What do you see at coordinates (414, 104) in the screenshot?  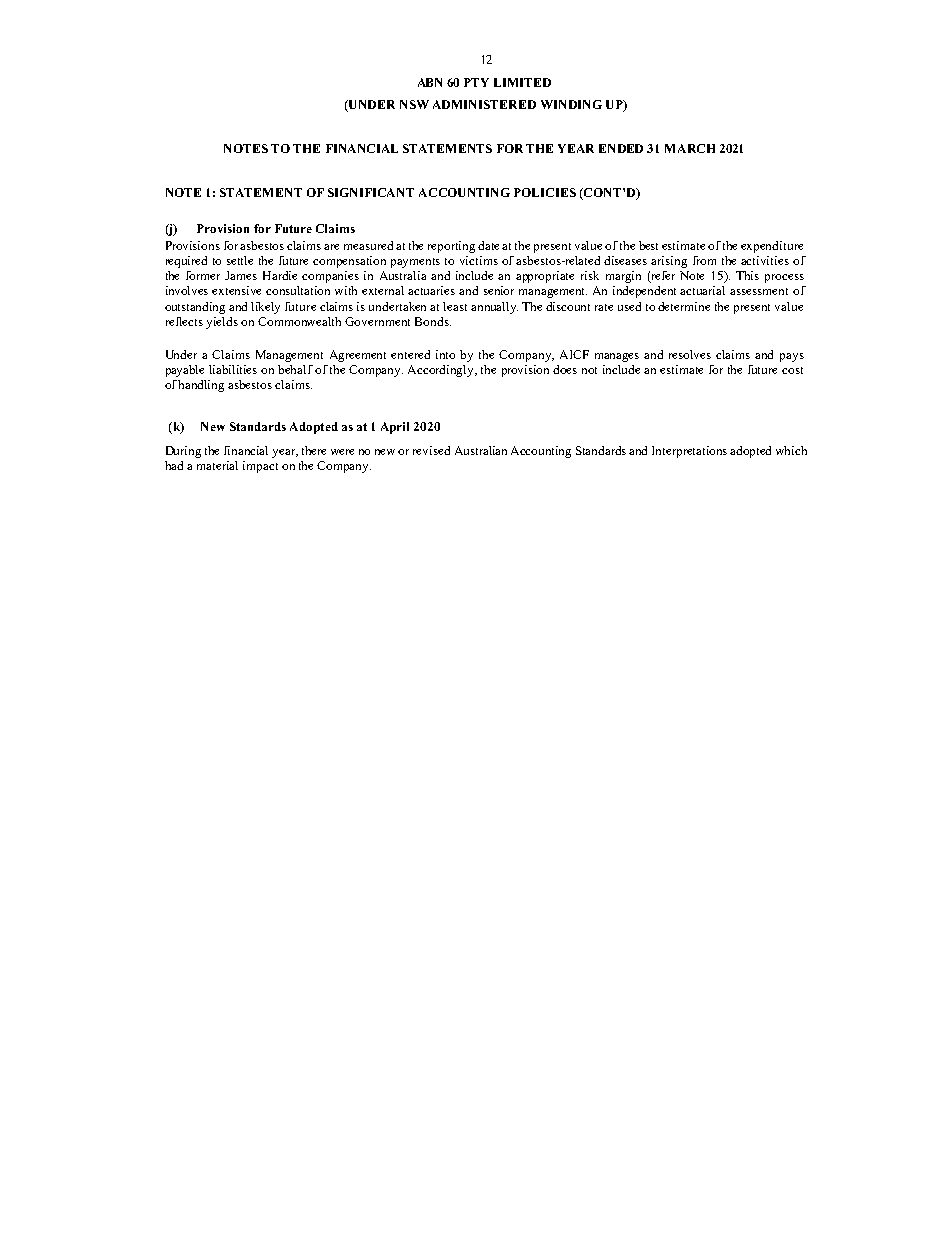 I see `NSW` at bounding box center [414, 104].
